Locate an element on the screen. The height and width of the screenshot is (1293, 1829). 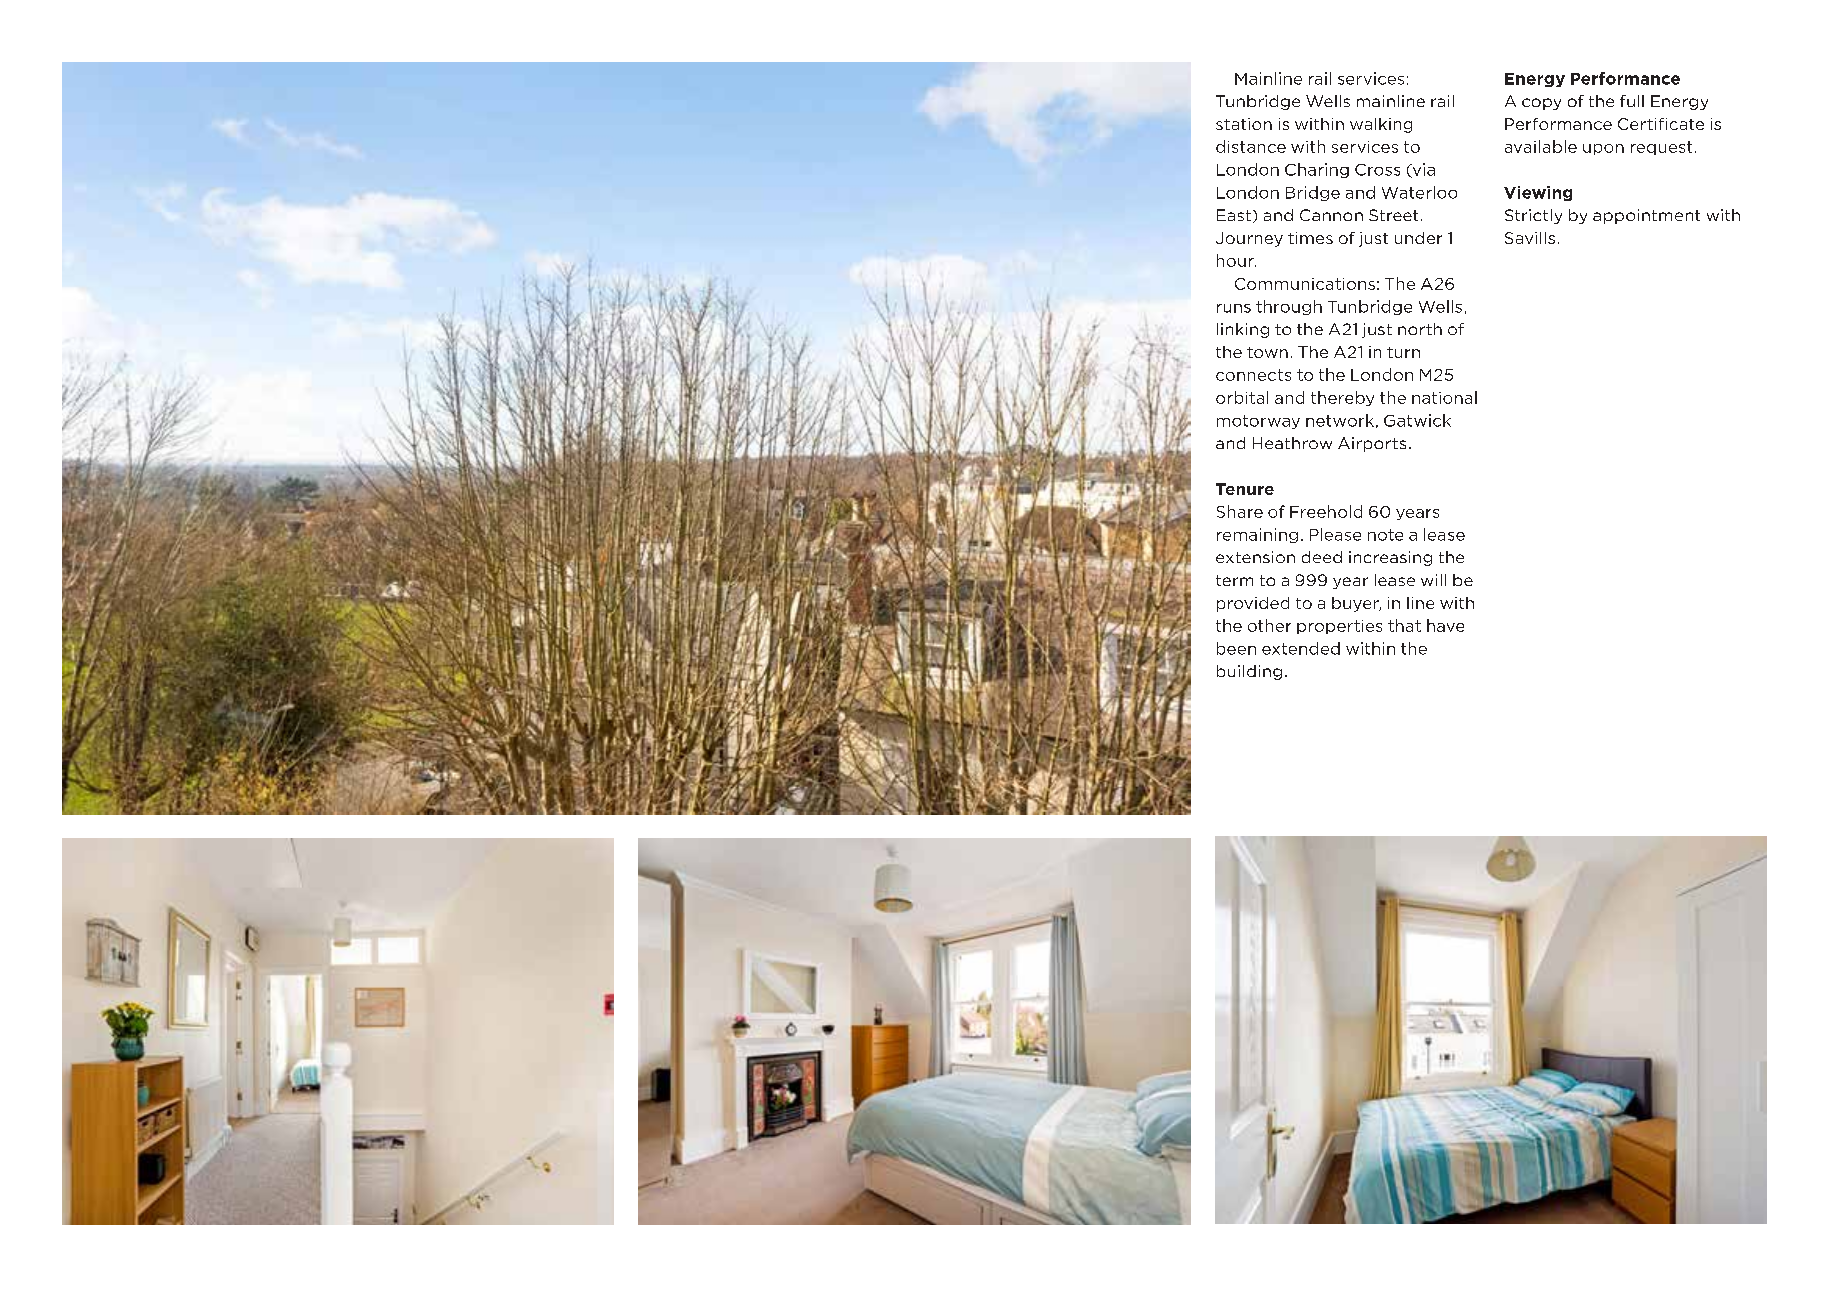
north is located at coordinates (1420, 329).
